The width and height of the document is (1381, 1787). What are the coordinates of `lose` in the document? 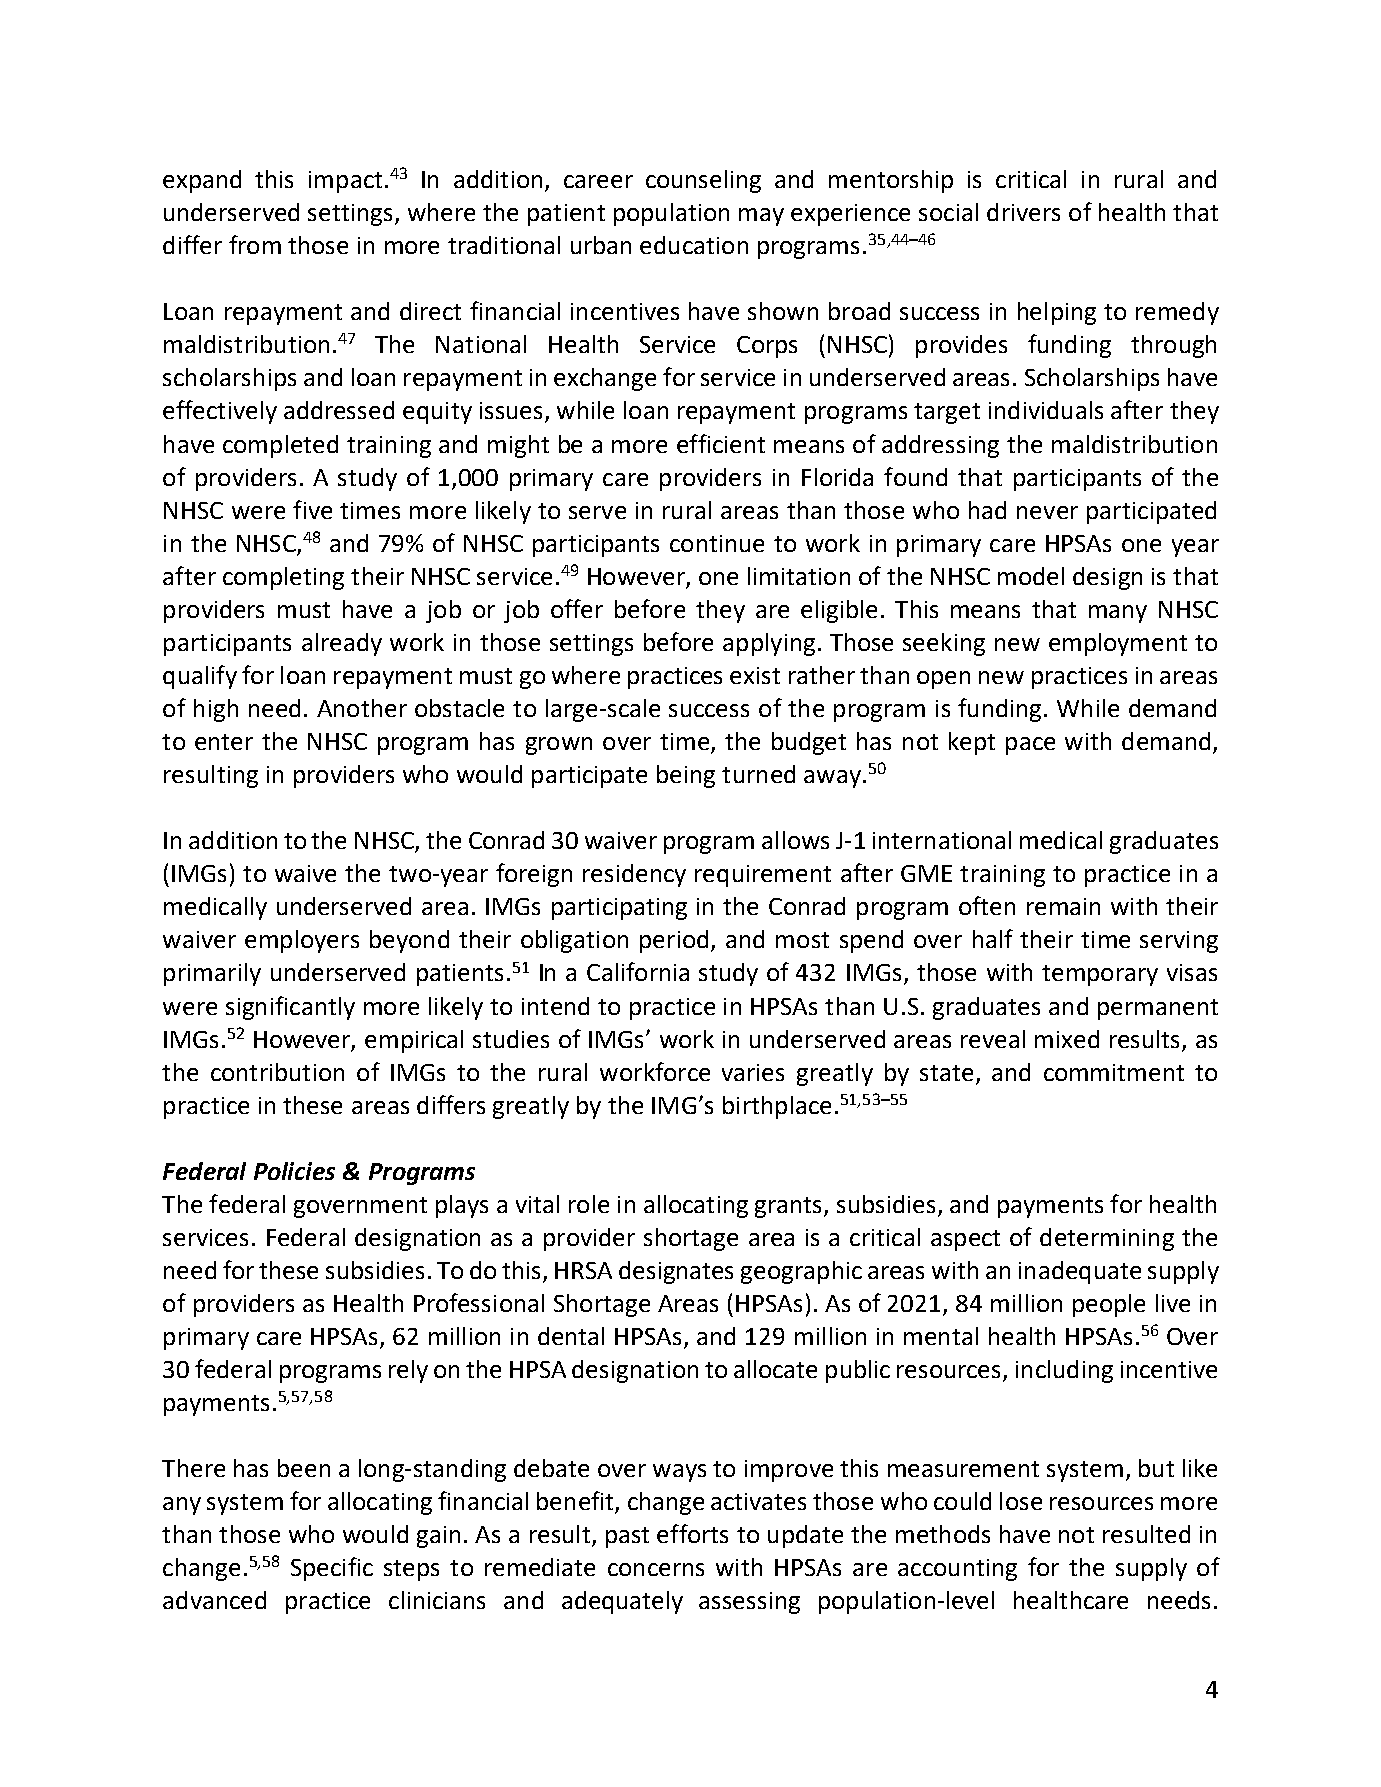 It's located at (1021, 1501).
